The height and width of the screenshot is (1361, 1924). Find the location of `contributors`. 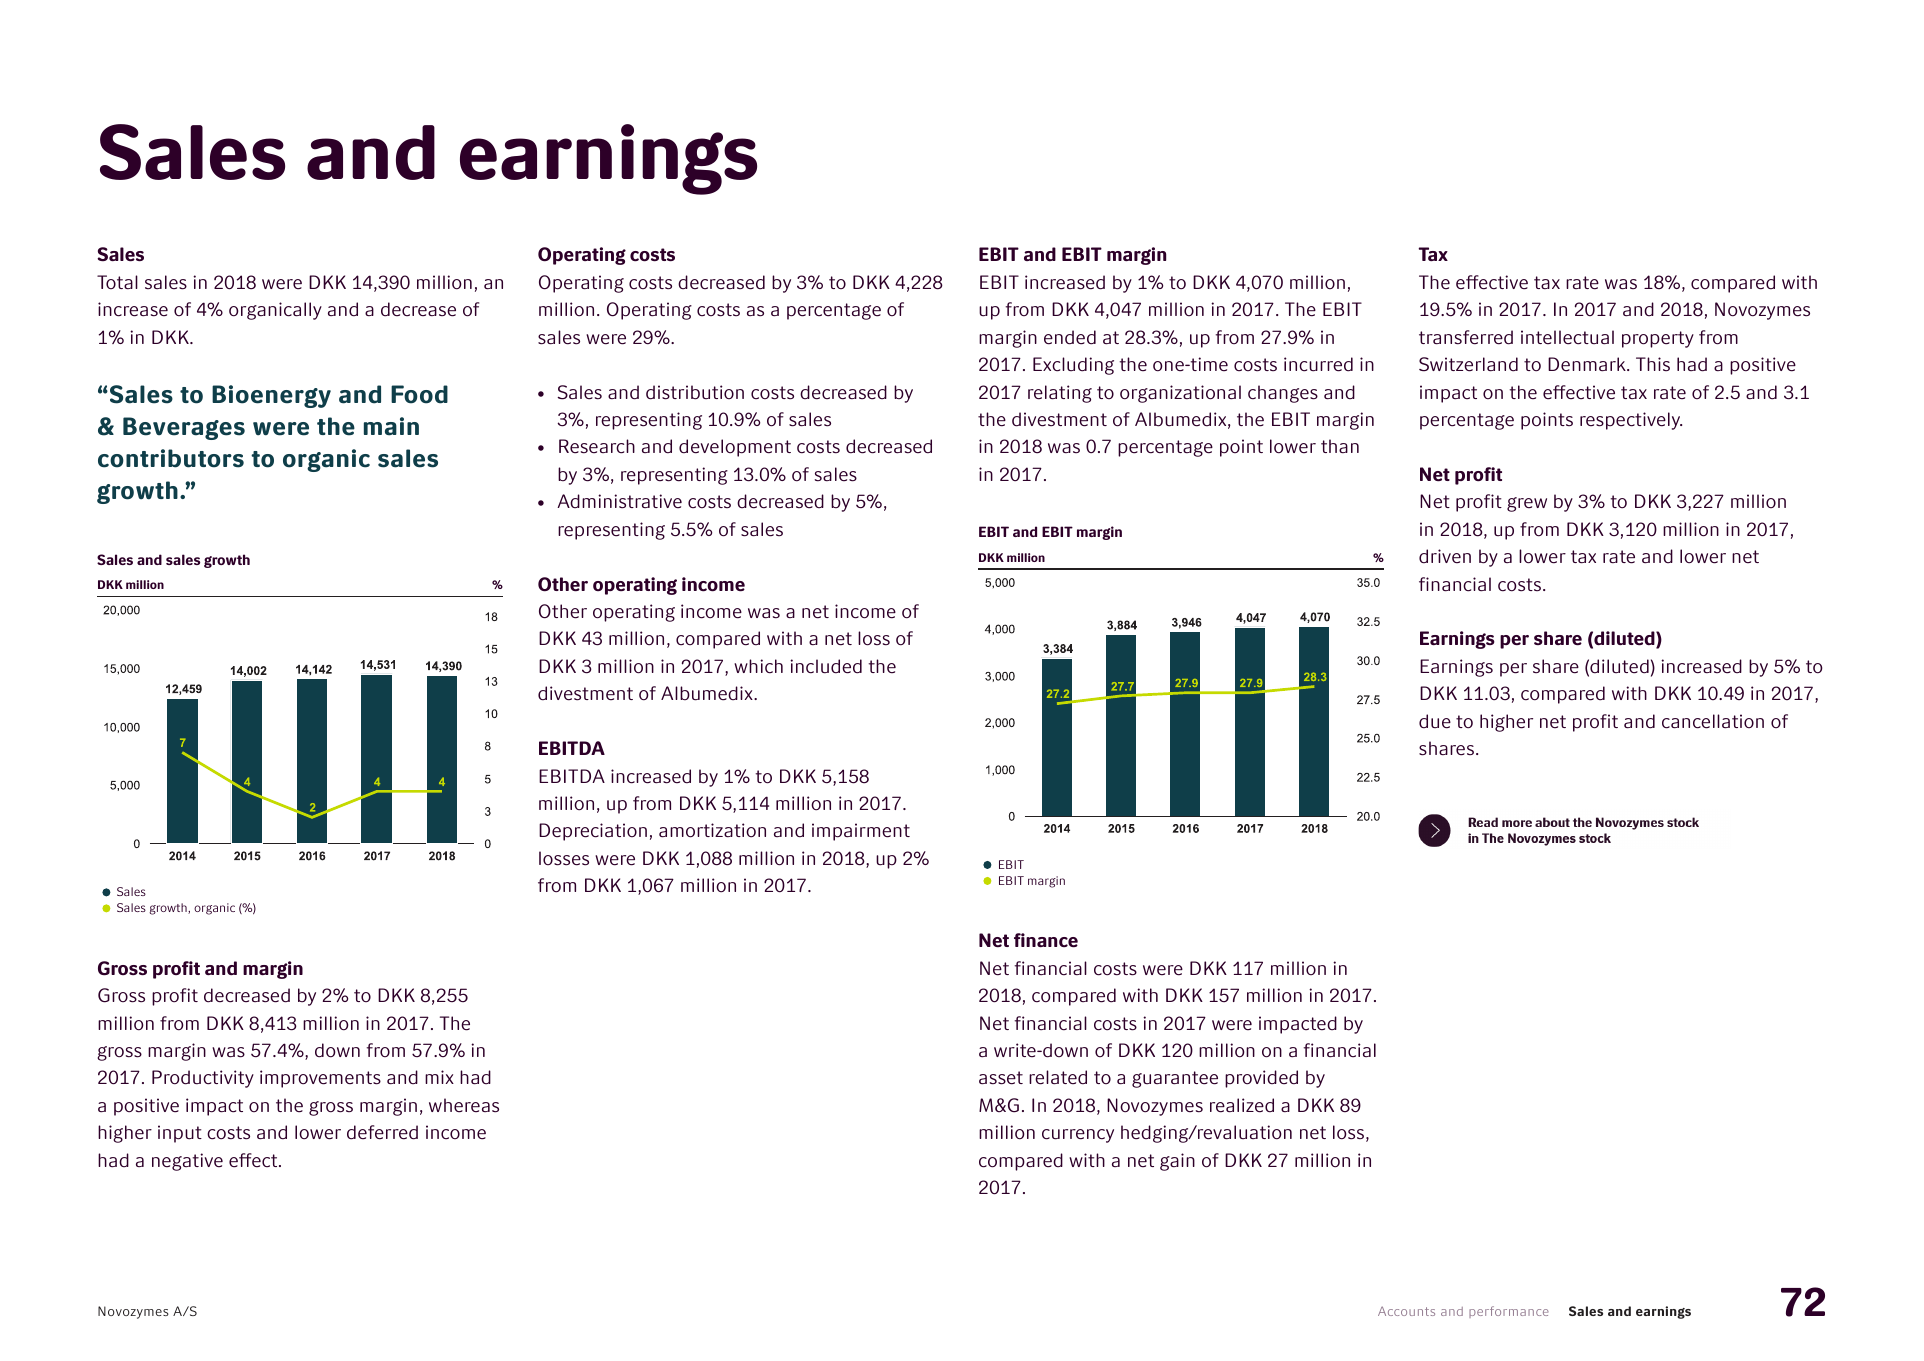

contributors is located at coordinates (171, 458).
